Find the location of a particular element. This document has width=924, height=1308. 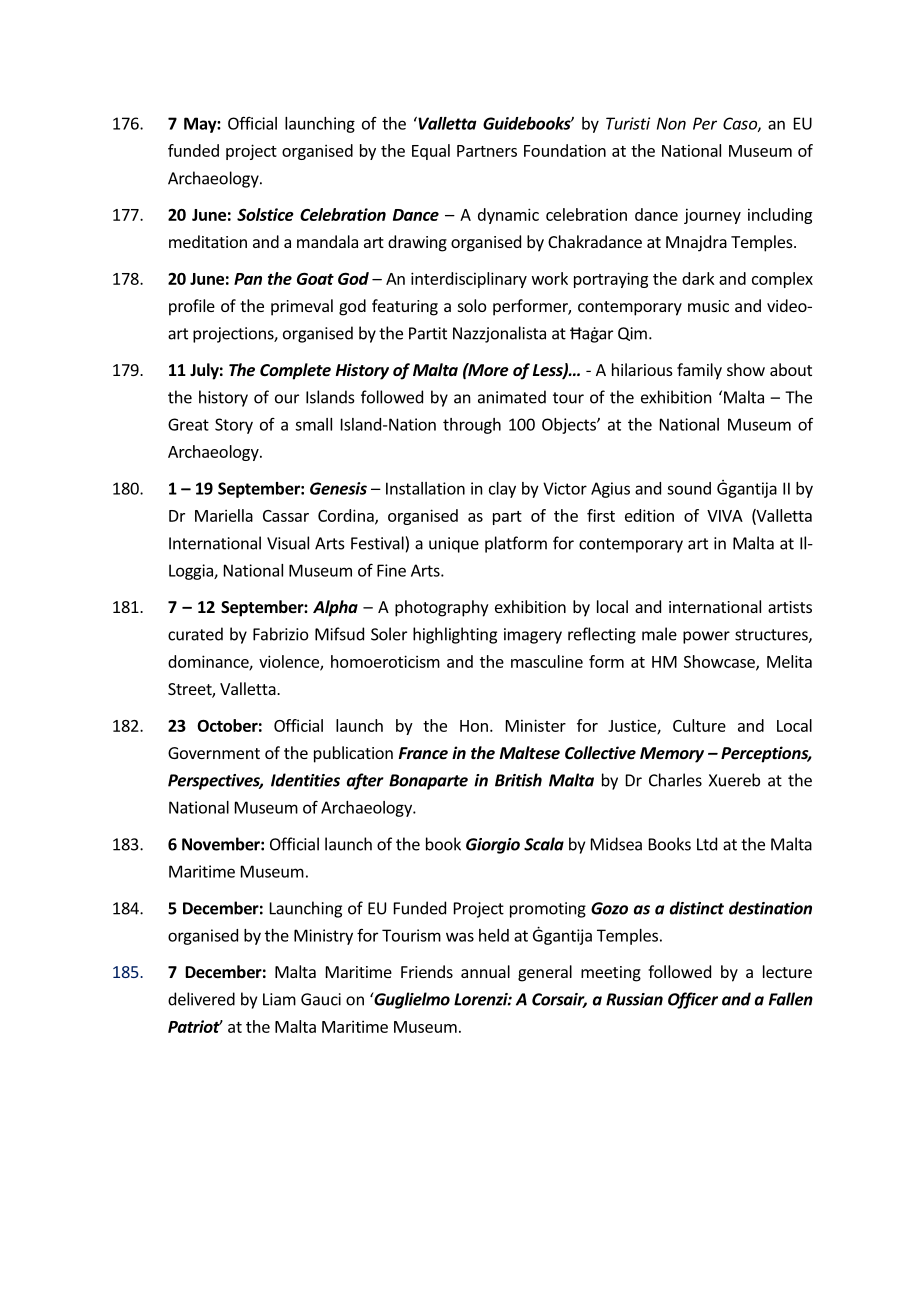

animated is located at coordinates (512, 397).
